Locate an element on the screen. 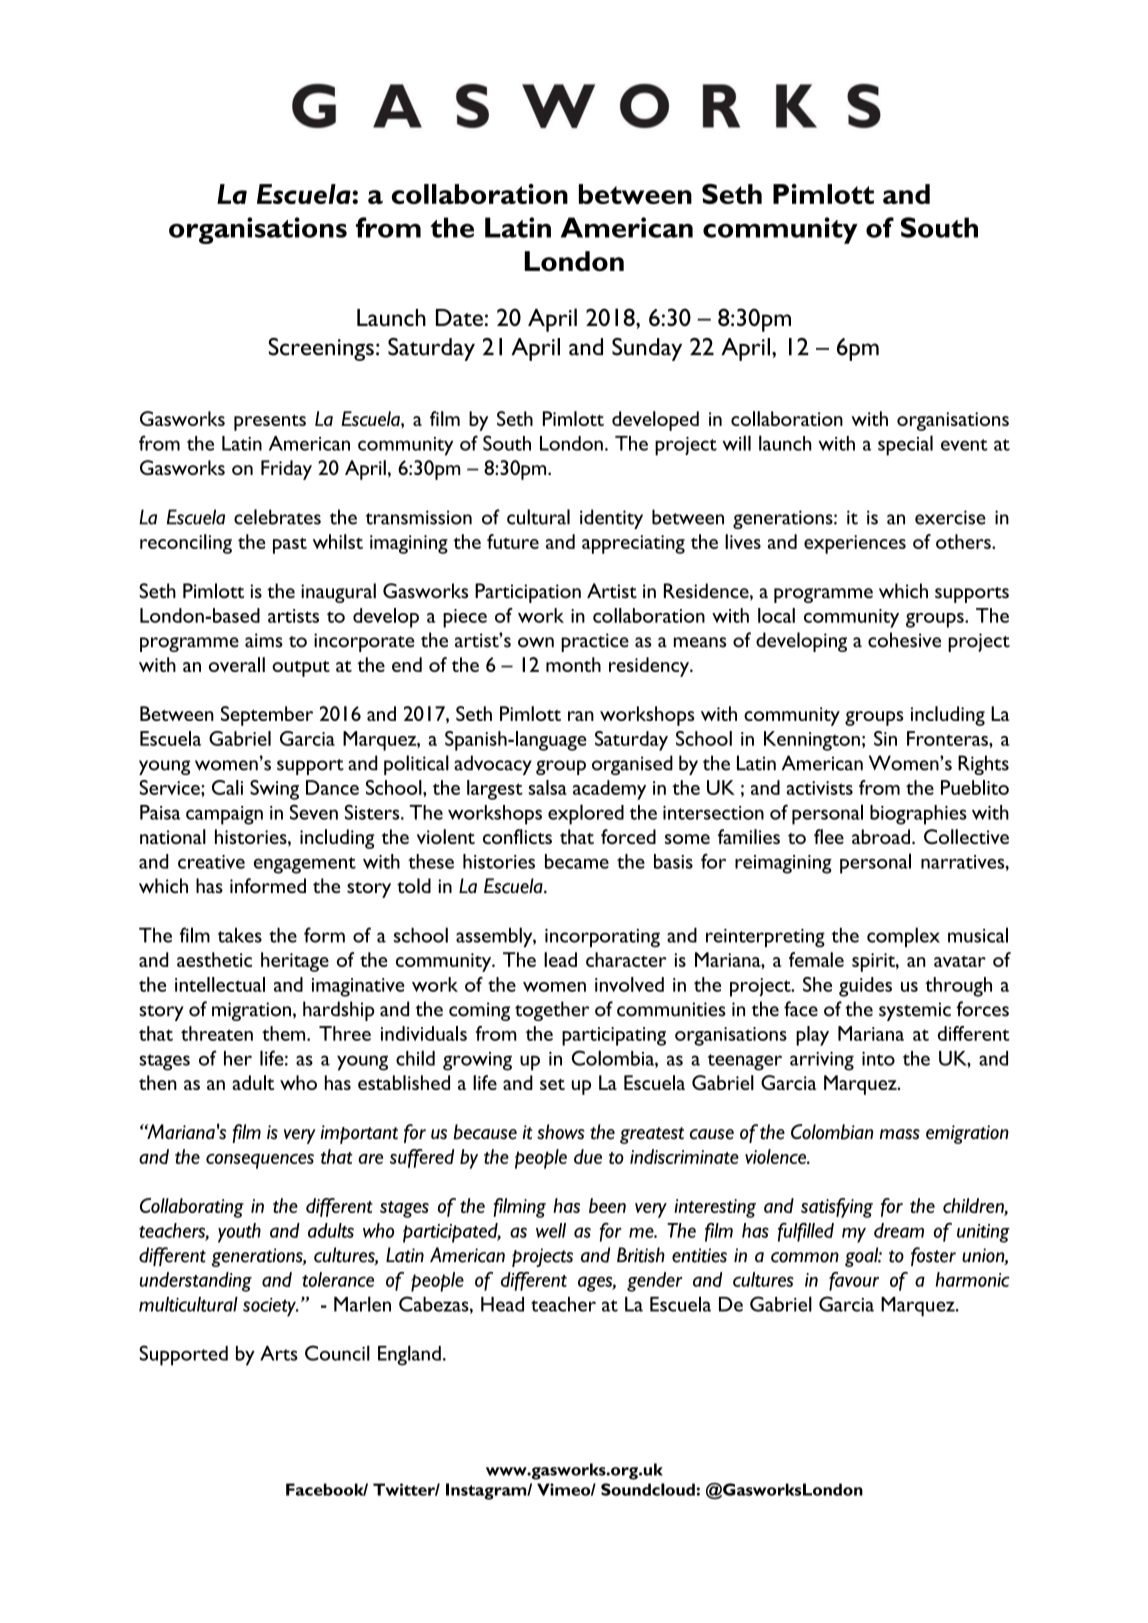  Screenings is located at coordinates (321, 349).
